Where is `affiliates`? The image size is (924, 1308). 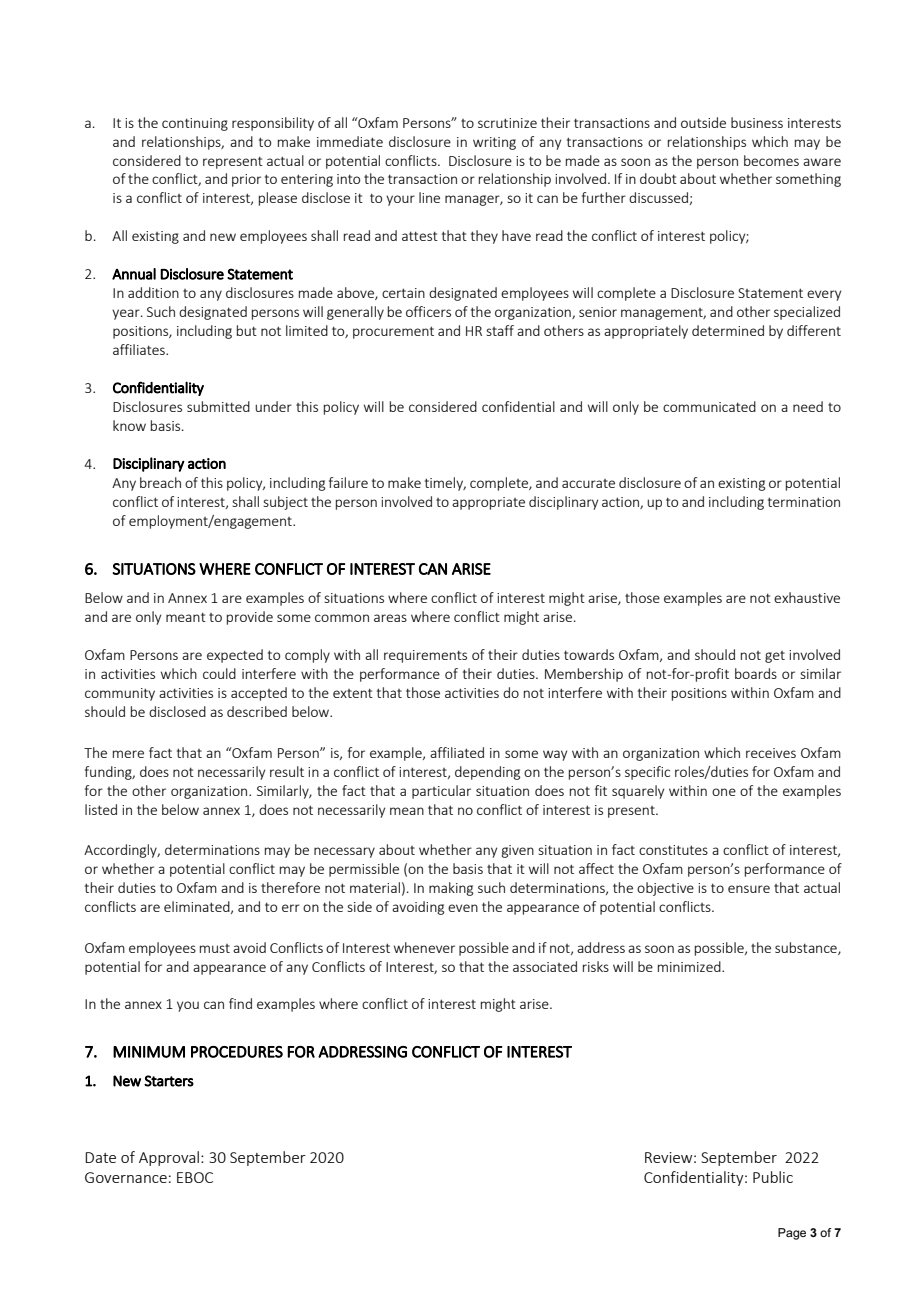
affiliates is located at coordinates (140, 349).
